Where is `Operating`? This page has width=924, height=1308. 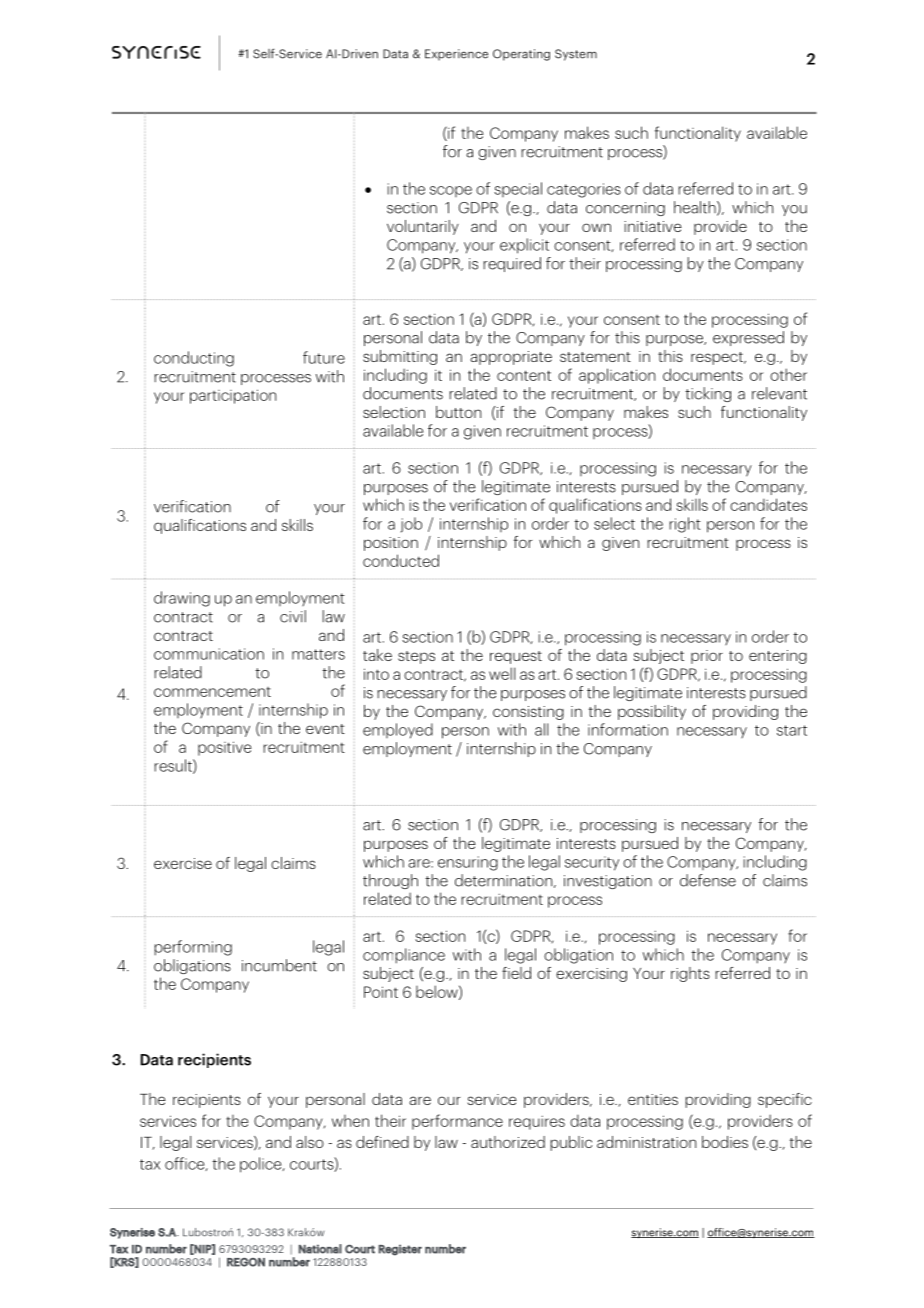 Operating is located at coordinates (521, 55).
